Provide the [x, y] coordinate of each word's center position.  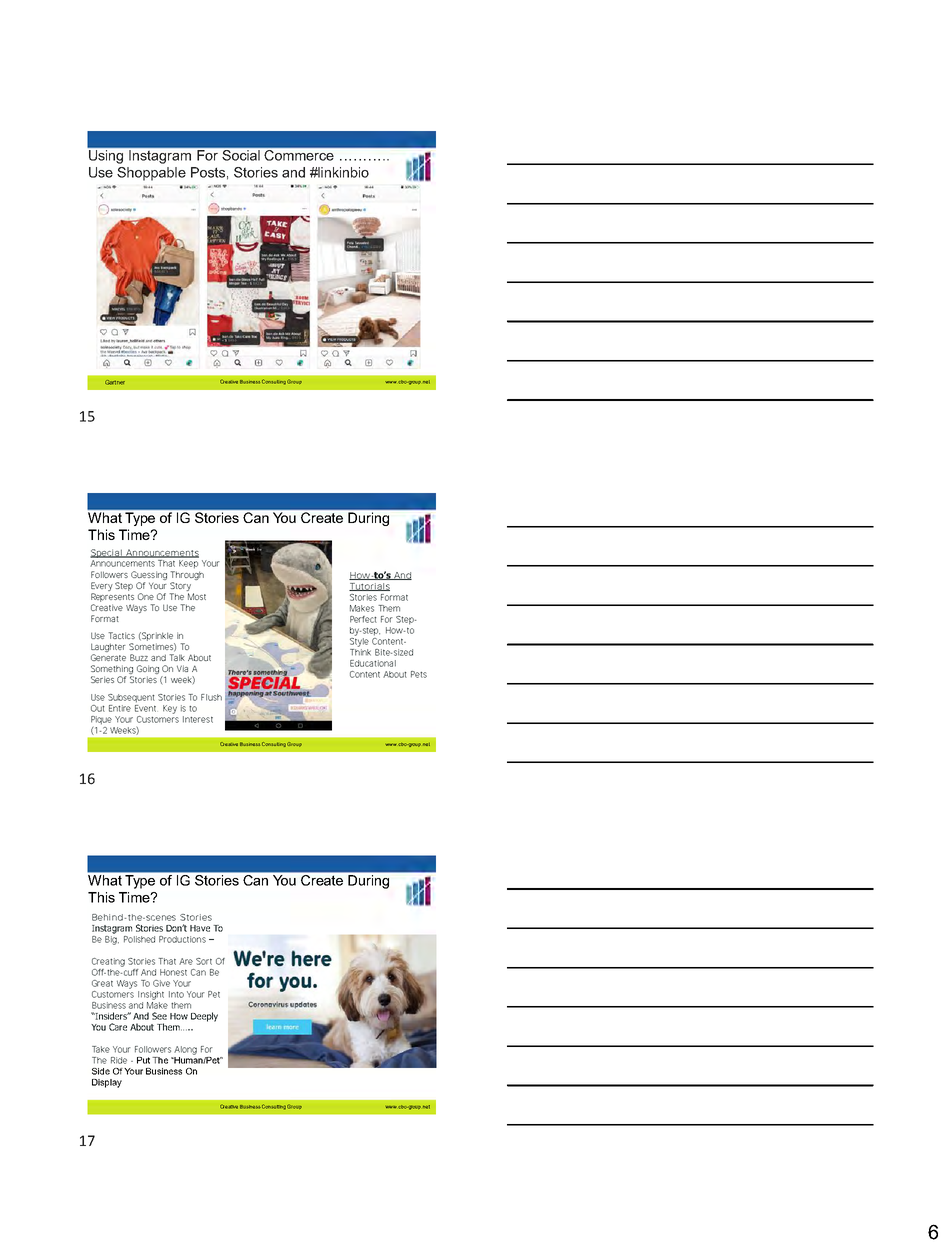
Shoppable [151, 174]
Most [197, 596]
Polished [139, 939]
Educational [373, 663]
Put [143, 1060]
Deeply [204, 1017]
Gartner [115, 382]
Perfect [363, 619]
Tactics [121, 635]
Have [200, 928]
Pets [419, 674]
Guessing [149, 575]
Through [187, 575]
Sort [204, 961]
